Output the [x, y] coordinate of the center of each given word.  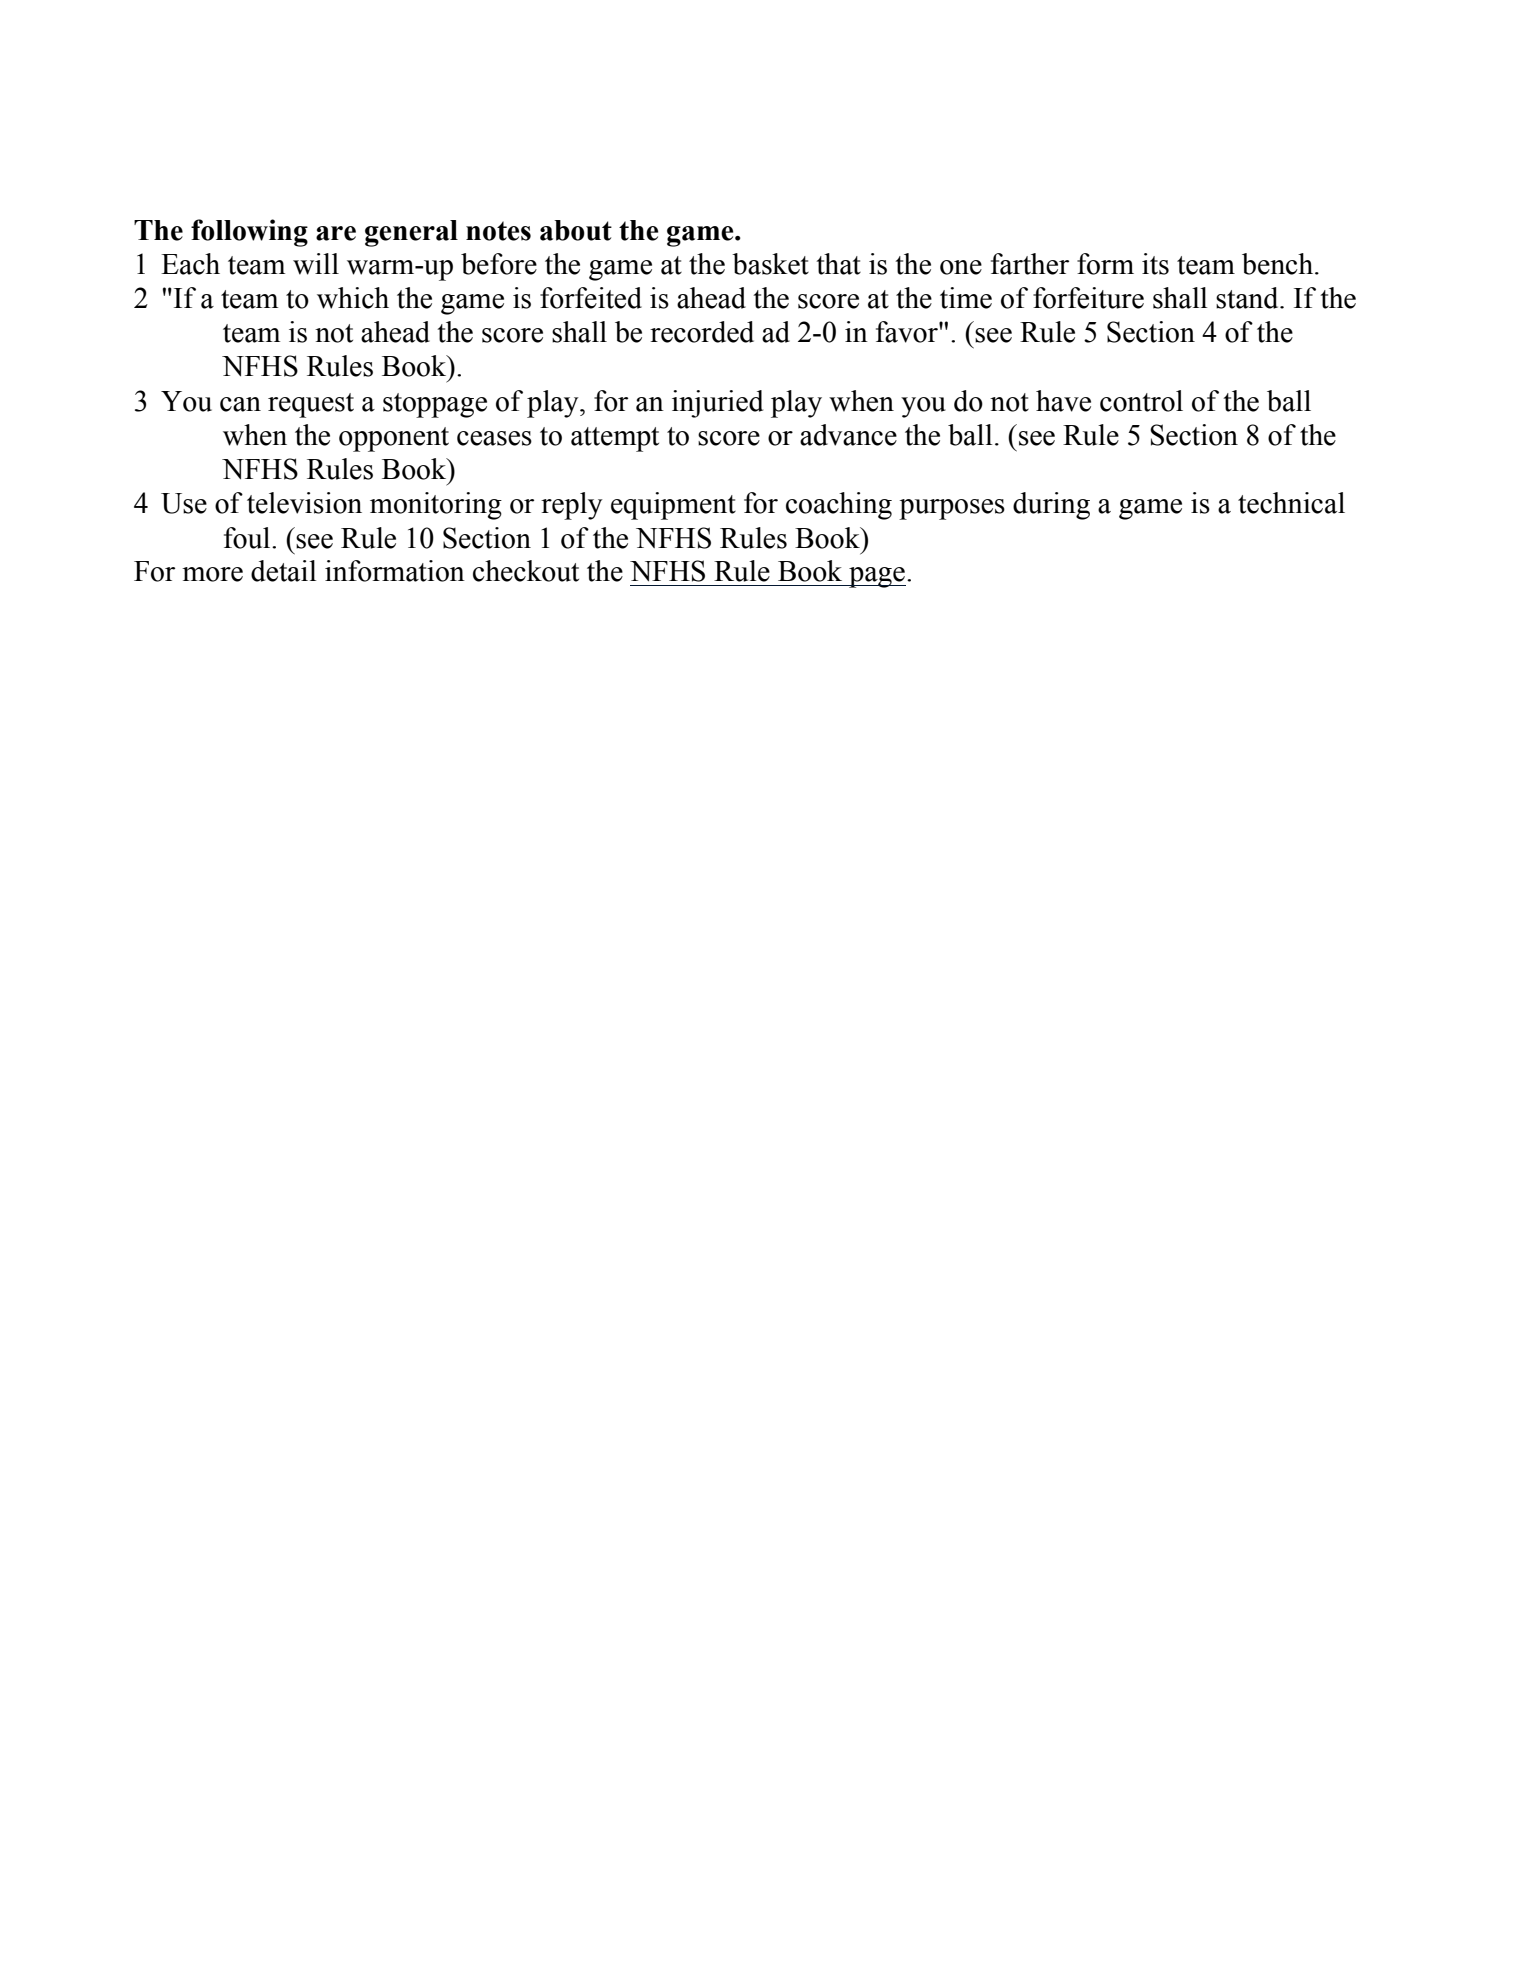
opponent [394, 439]
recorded [702, 332]
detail [283, 571]
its [1155, 264]
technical [1291, 503]
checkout [526, 571]
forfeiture [1088, 298]
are [336, 233]
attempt [615, 439]
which [353, 298]
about [576, 230]
